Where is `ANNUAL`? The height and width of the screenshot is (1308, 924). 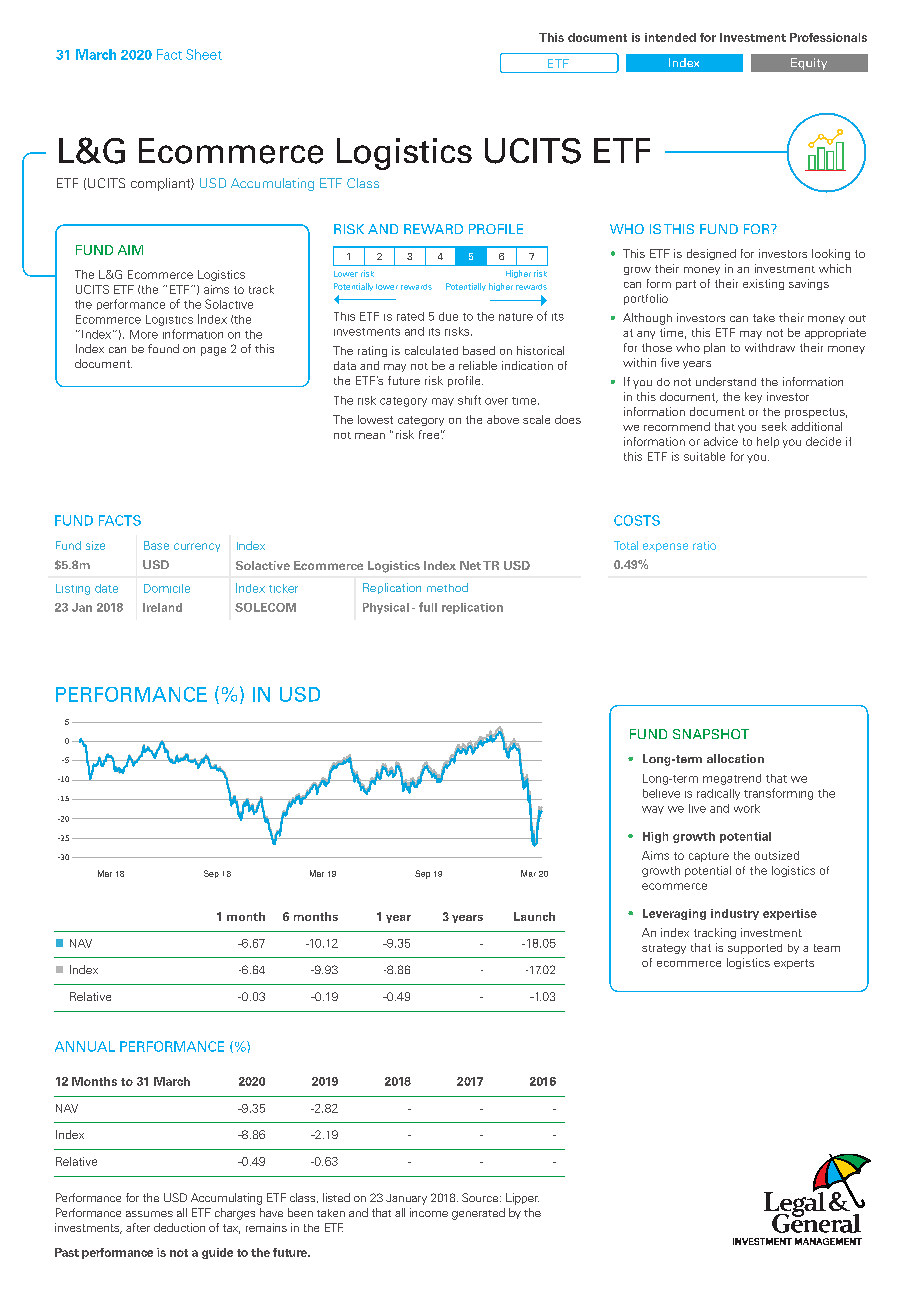 ANNUAL is located at coordinates (85, 1046).
